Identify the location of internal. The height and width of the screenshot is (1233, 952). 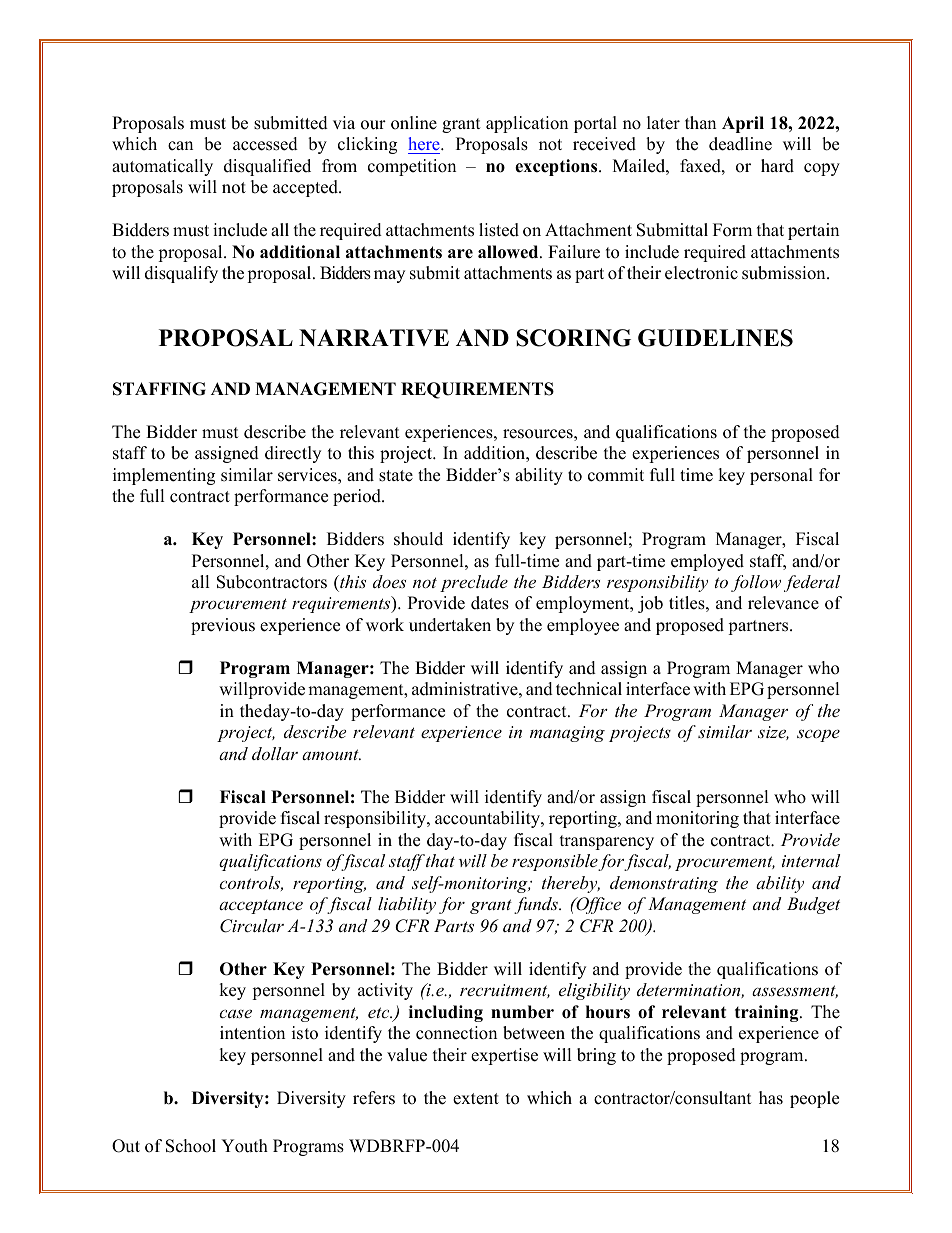
(811, 860).
